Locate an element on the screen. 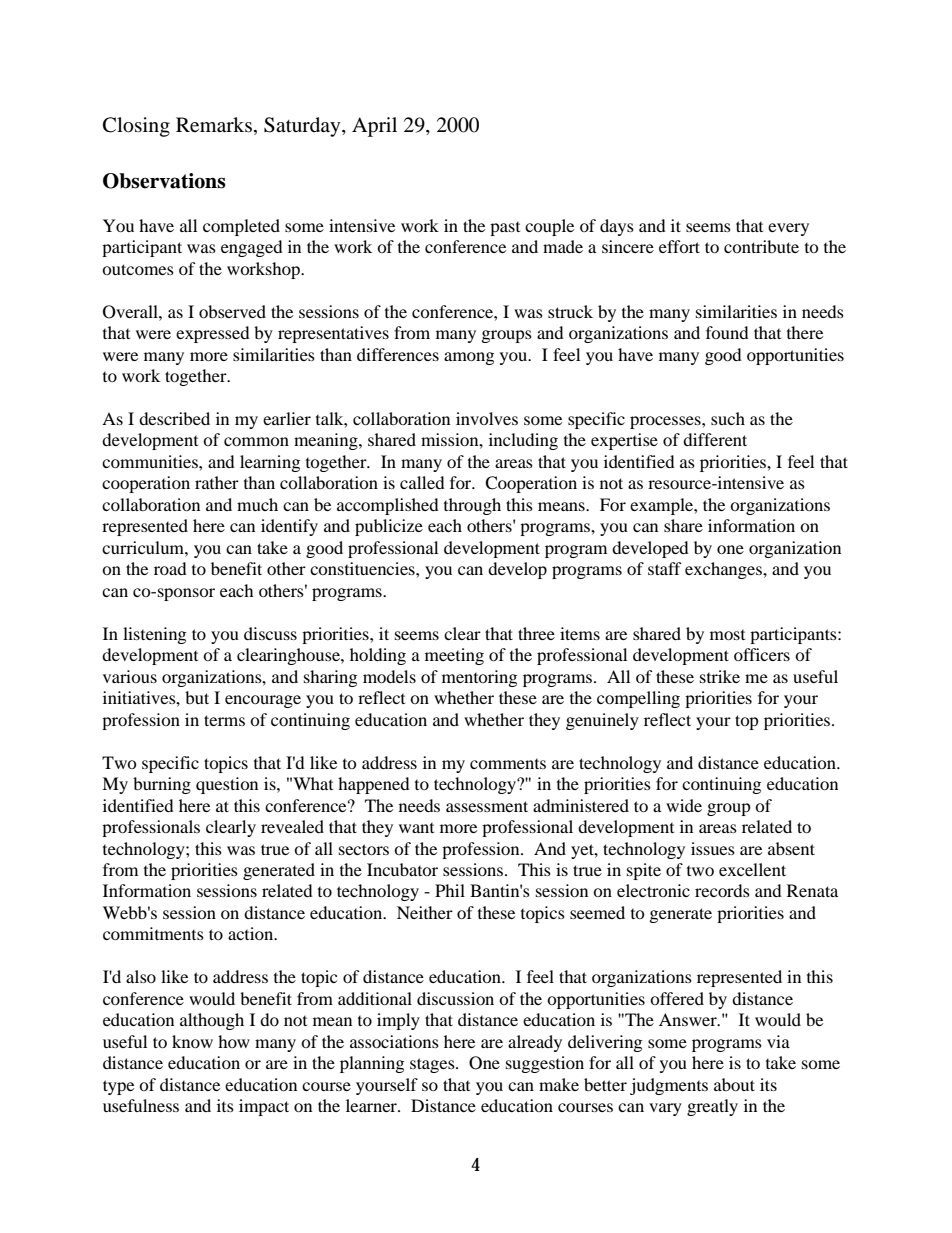  called is located at coordinates (422, 482).
